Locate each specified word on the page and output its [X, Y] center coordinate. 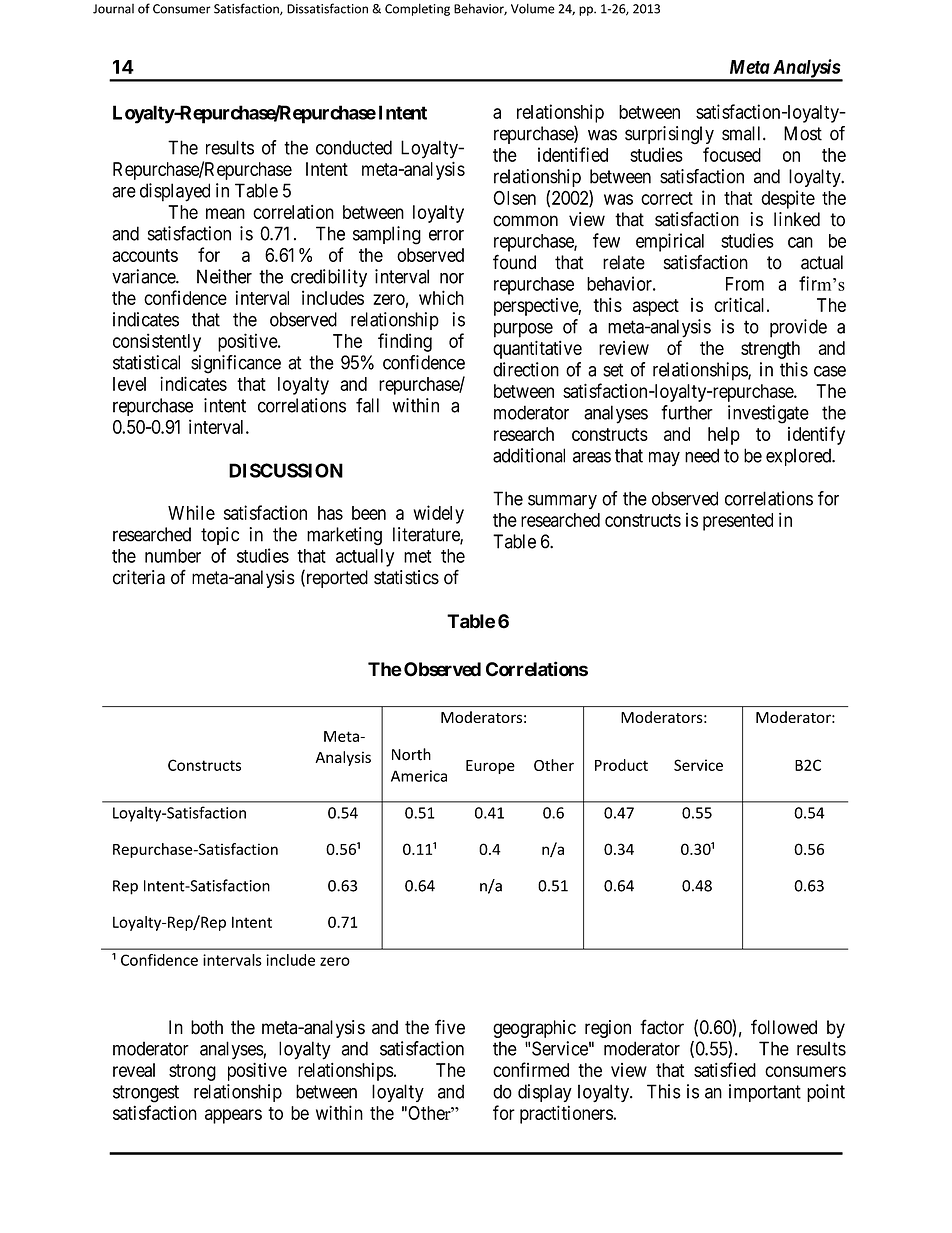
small [743, 133]
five [450, 1027]
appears [233, 1116]
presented [738, 522]
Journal [113, 9]
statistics [406, 577]
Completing [417, 9]
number [173, 556]
